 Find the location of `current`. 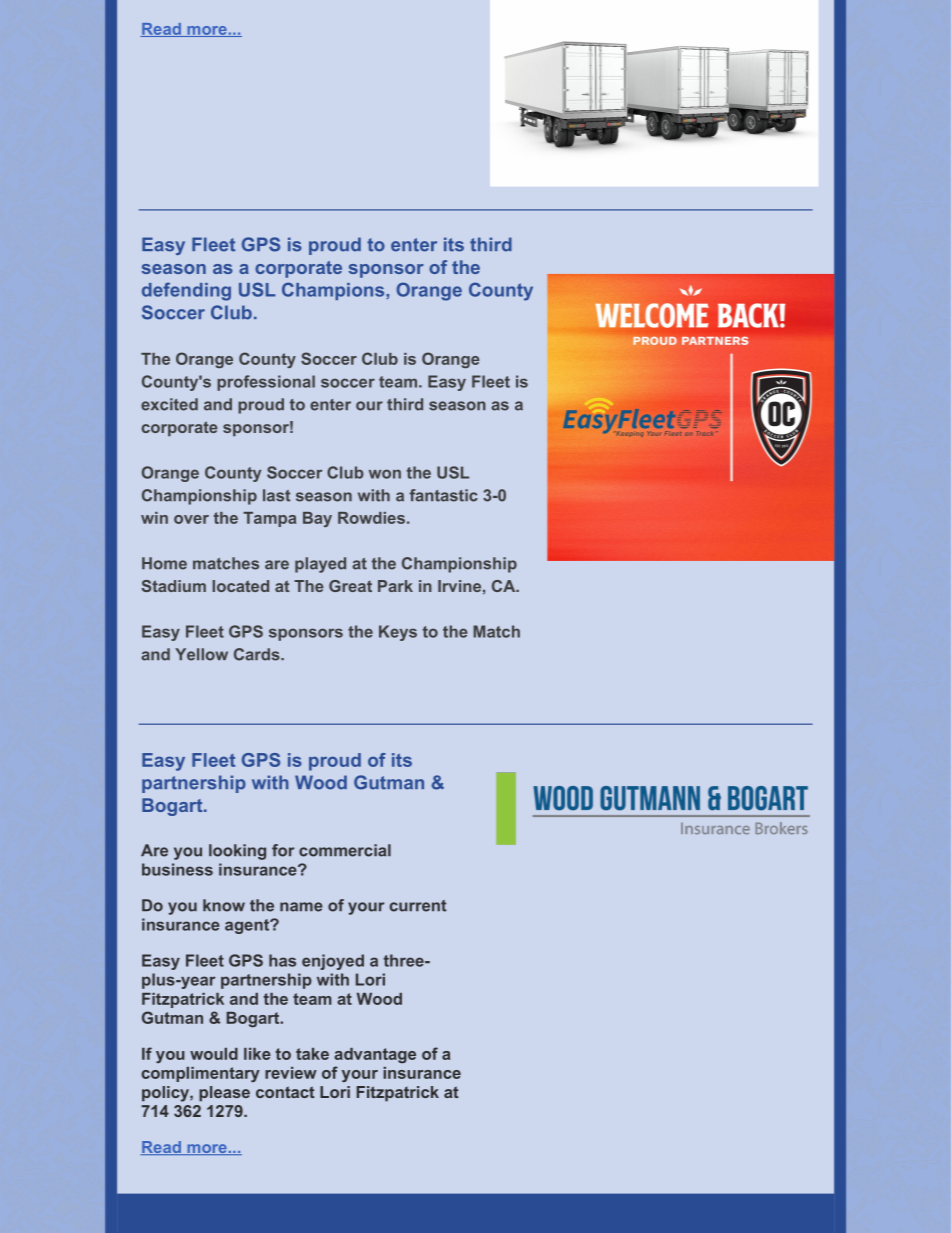

current is located at coordinates (418, 906).
